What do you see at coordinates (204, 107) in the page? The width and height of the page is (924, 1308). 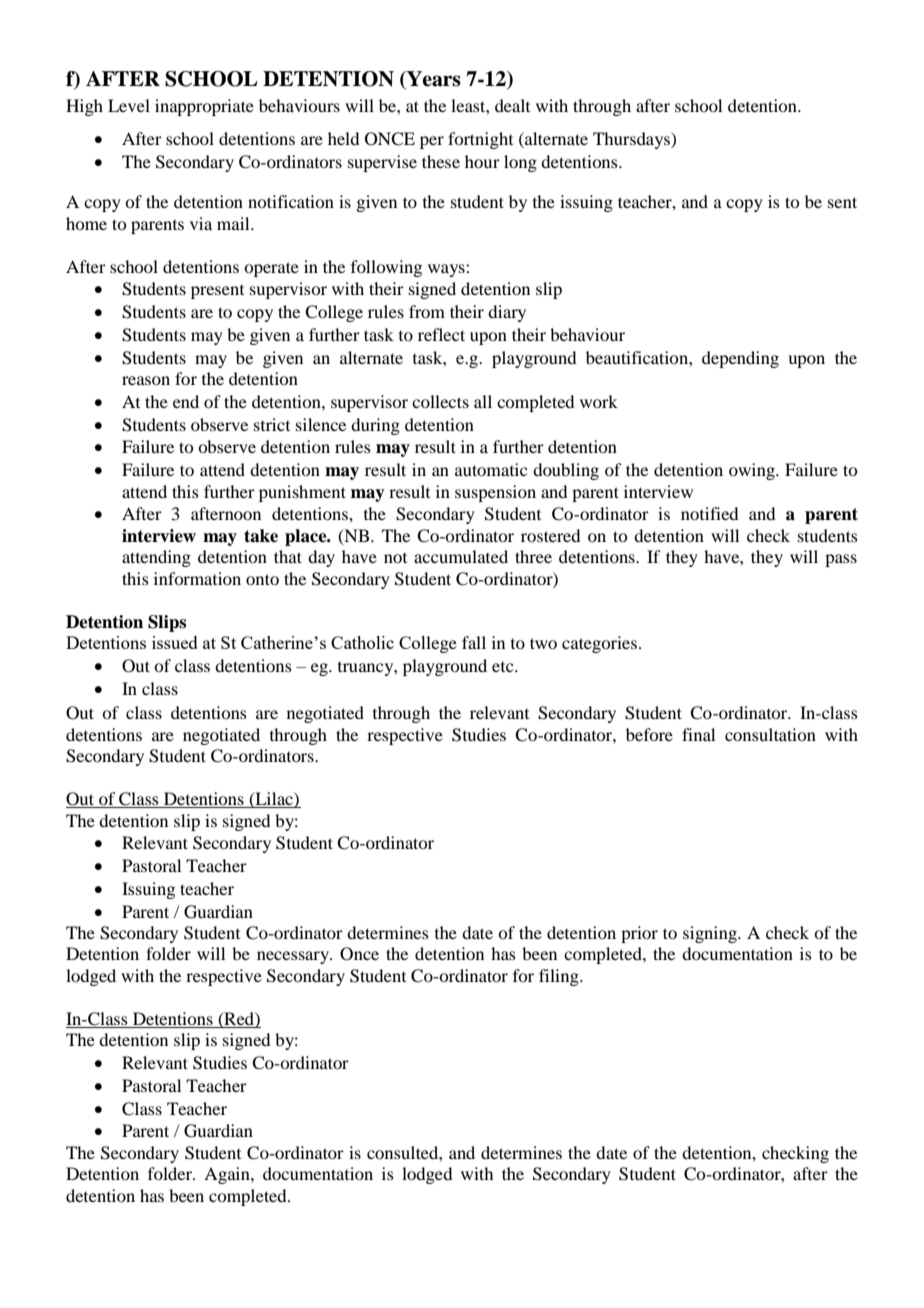 I see `inappropriate` at bounding box center [204, 107].
